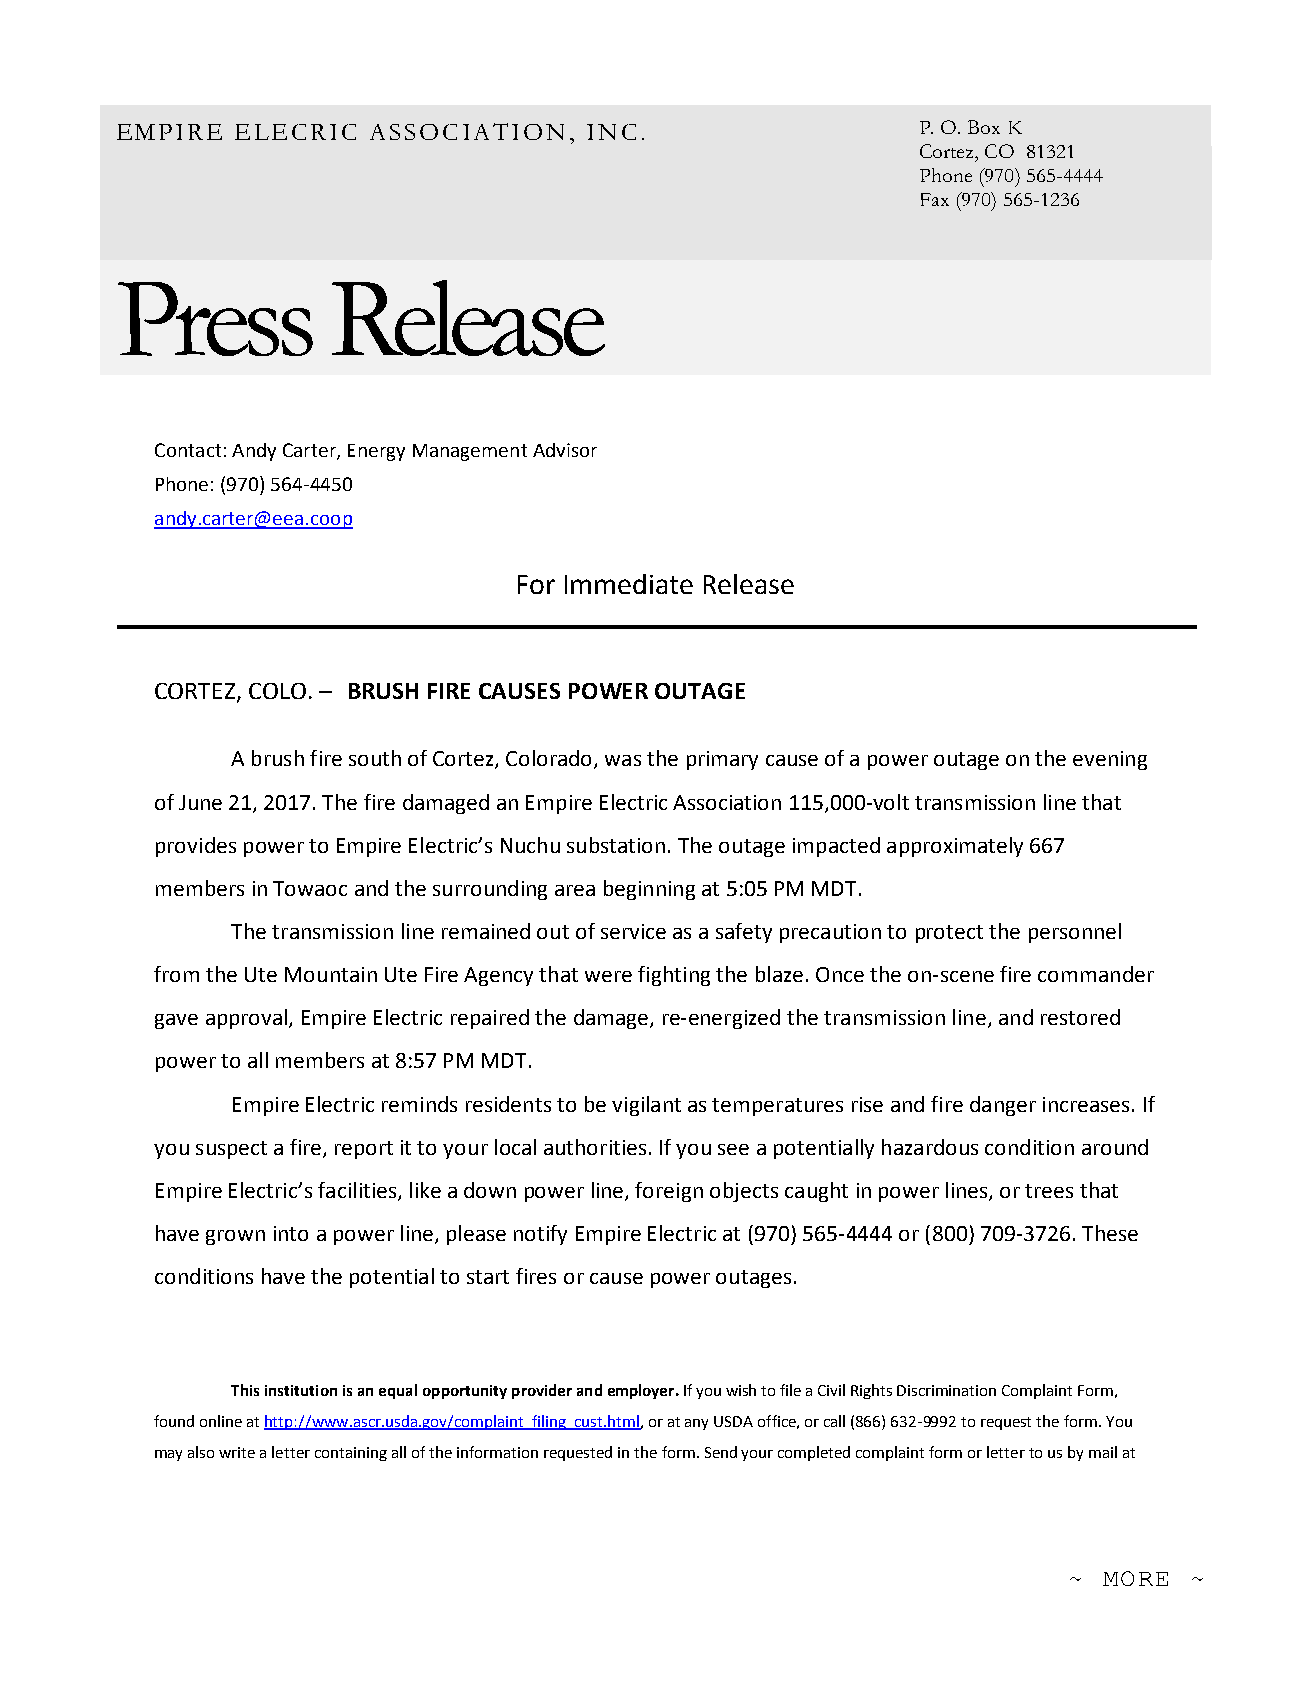 This image has height=1696, width=1311. Describe the element at coordinates (215, 319) in the image. I see `Press` at that location.
